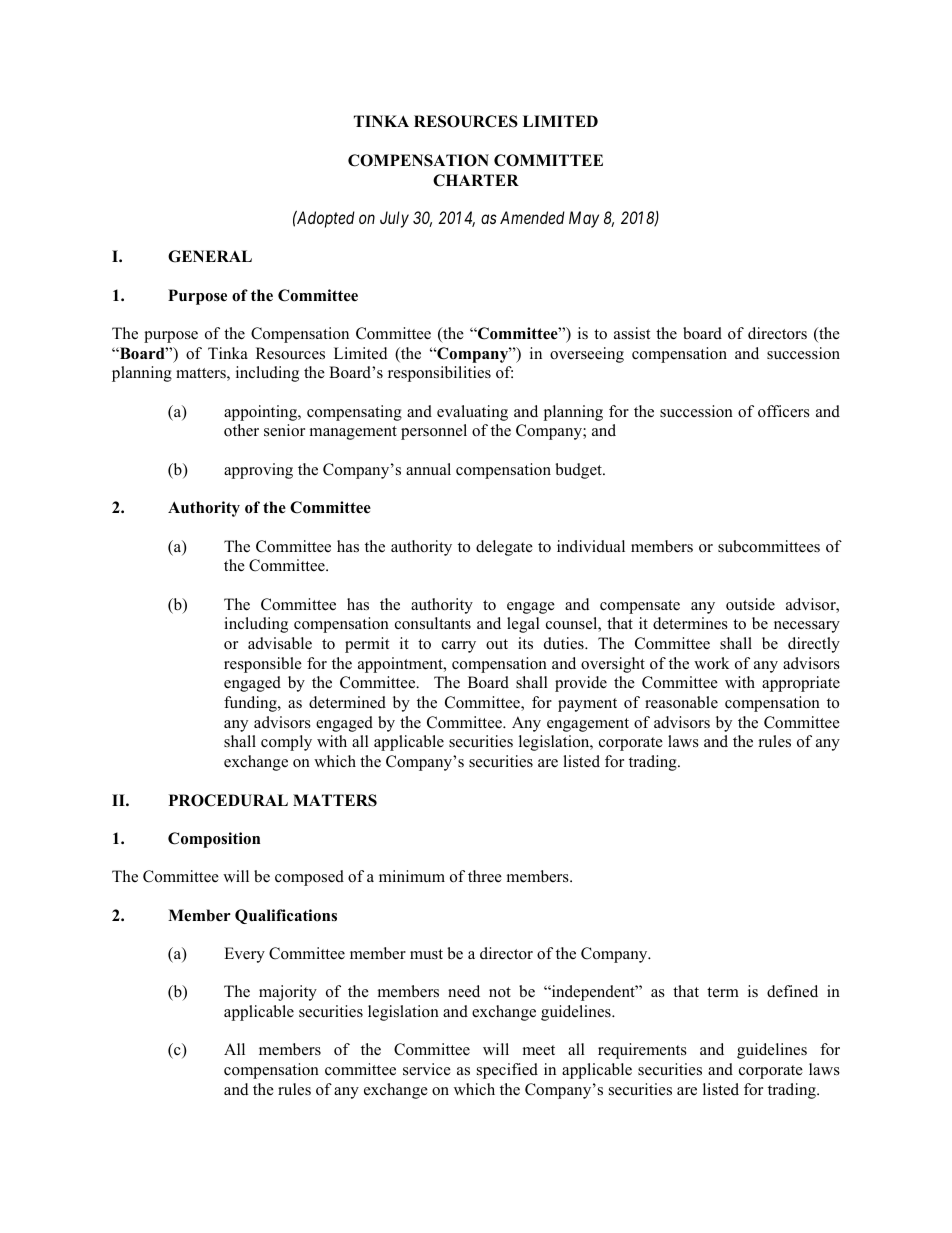 The width and height of the page is (952, 1233). I want to click on advisable, so click(280, 643).
